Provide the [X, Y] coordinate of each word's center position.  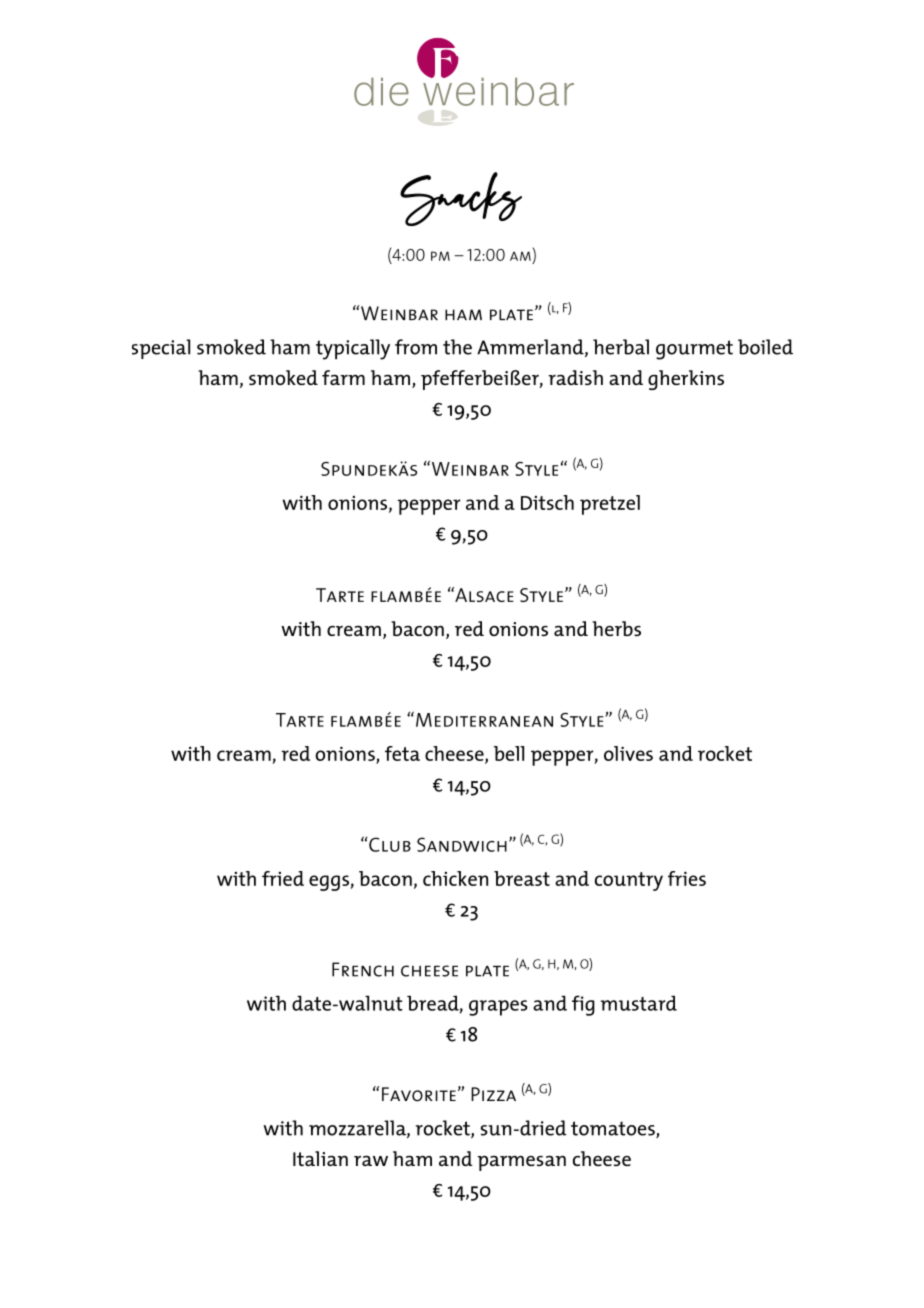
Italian [320, 1158]
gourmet [694, 350]
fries [687, 878]
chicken [455, 878]
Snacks [461, 199]
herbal [621, 347]
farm [343, 377]
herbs [616, 628]
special [161, 349]
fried [283, 878]
